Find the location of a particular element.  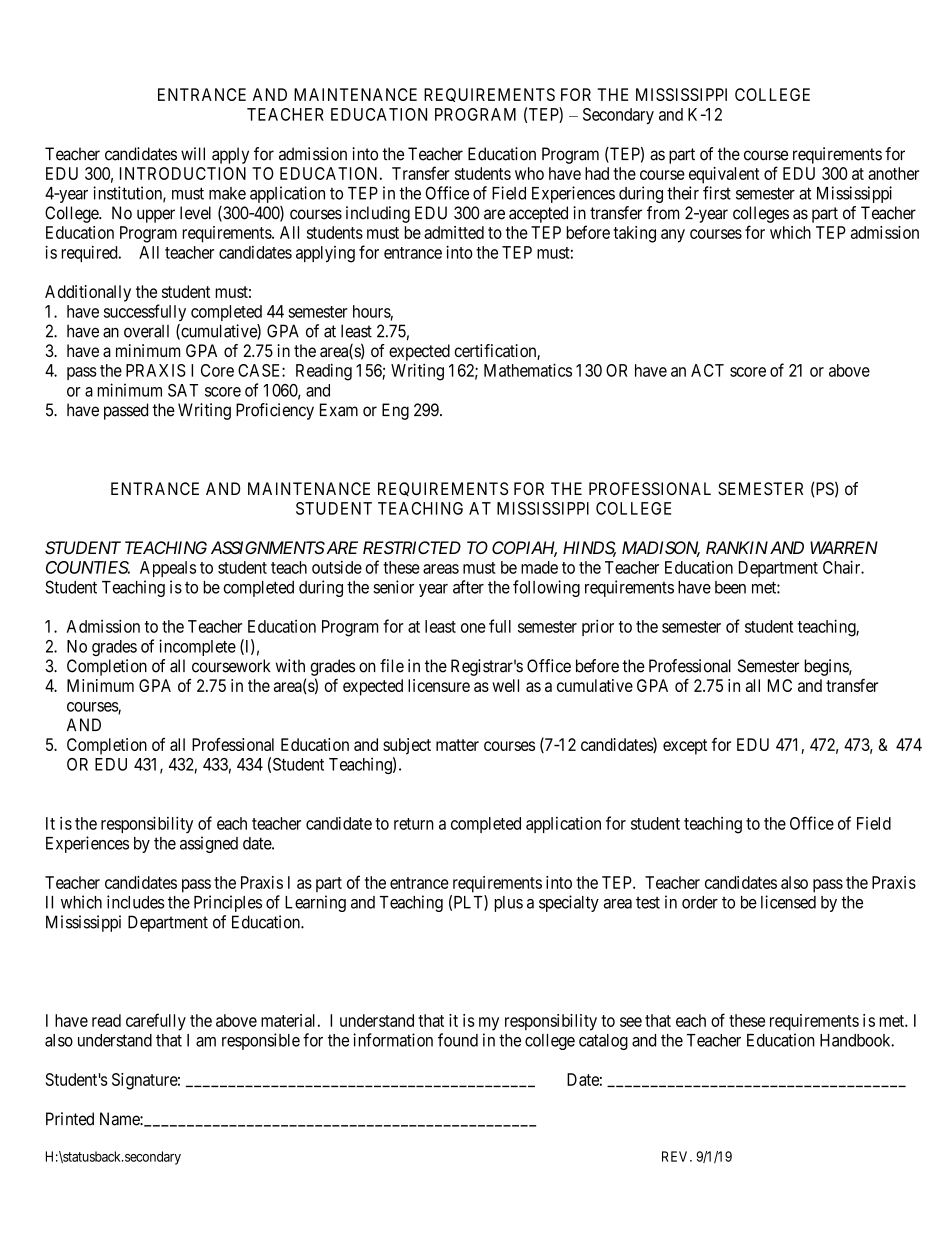

begins is located at coordinates (827, 667).
